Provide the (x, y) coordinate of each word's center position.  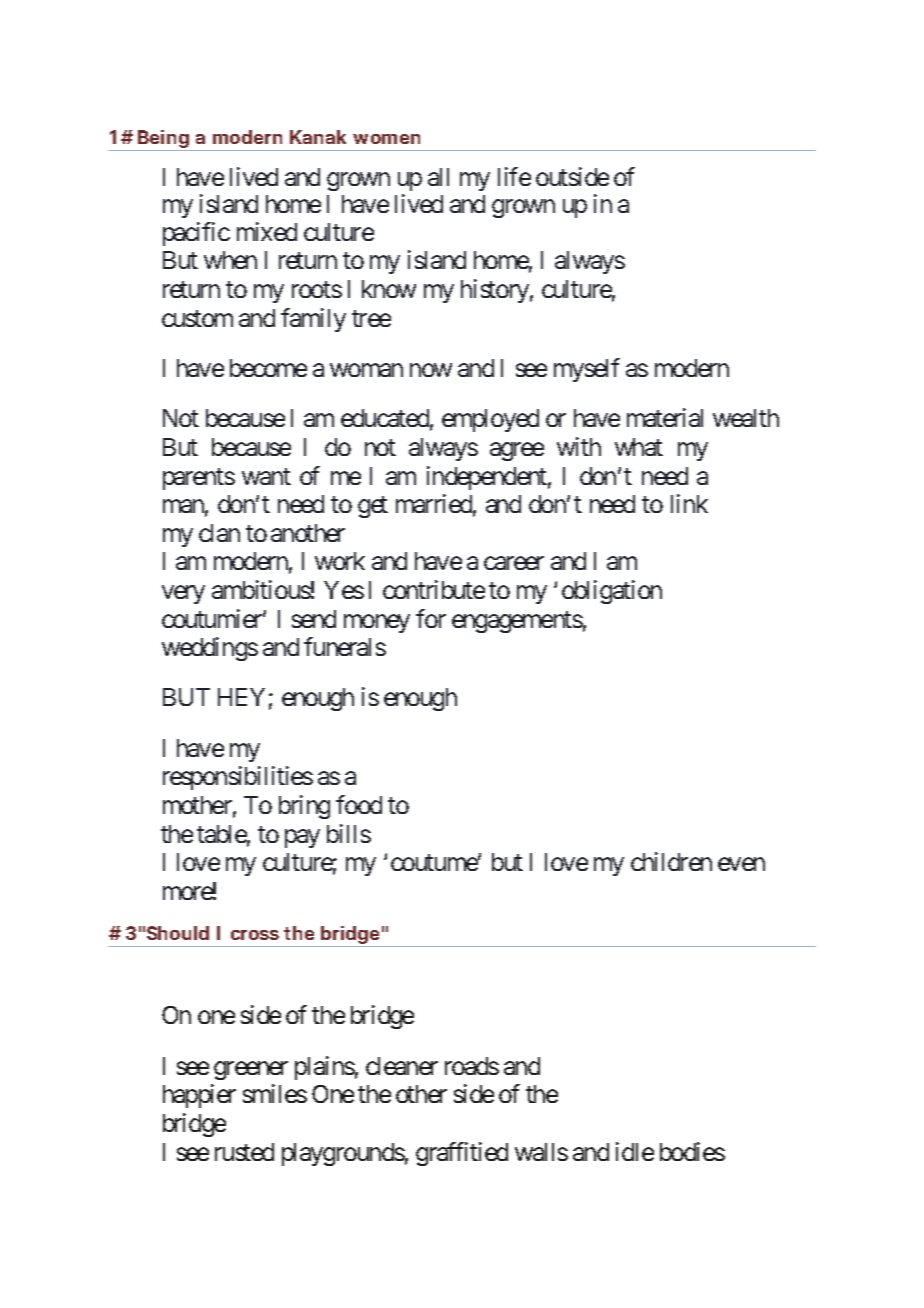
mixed (267, 231)
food (359, 804)
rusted (244, 1152)
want (266, 476)
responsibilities (238, 778)
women (386, 139)
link (689, 503)
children (671, 861)
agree (517, 452)
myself (587, 370)
